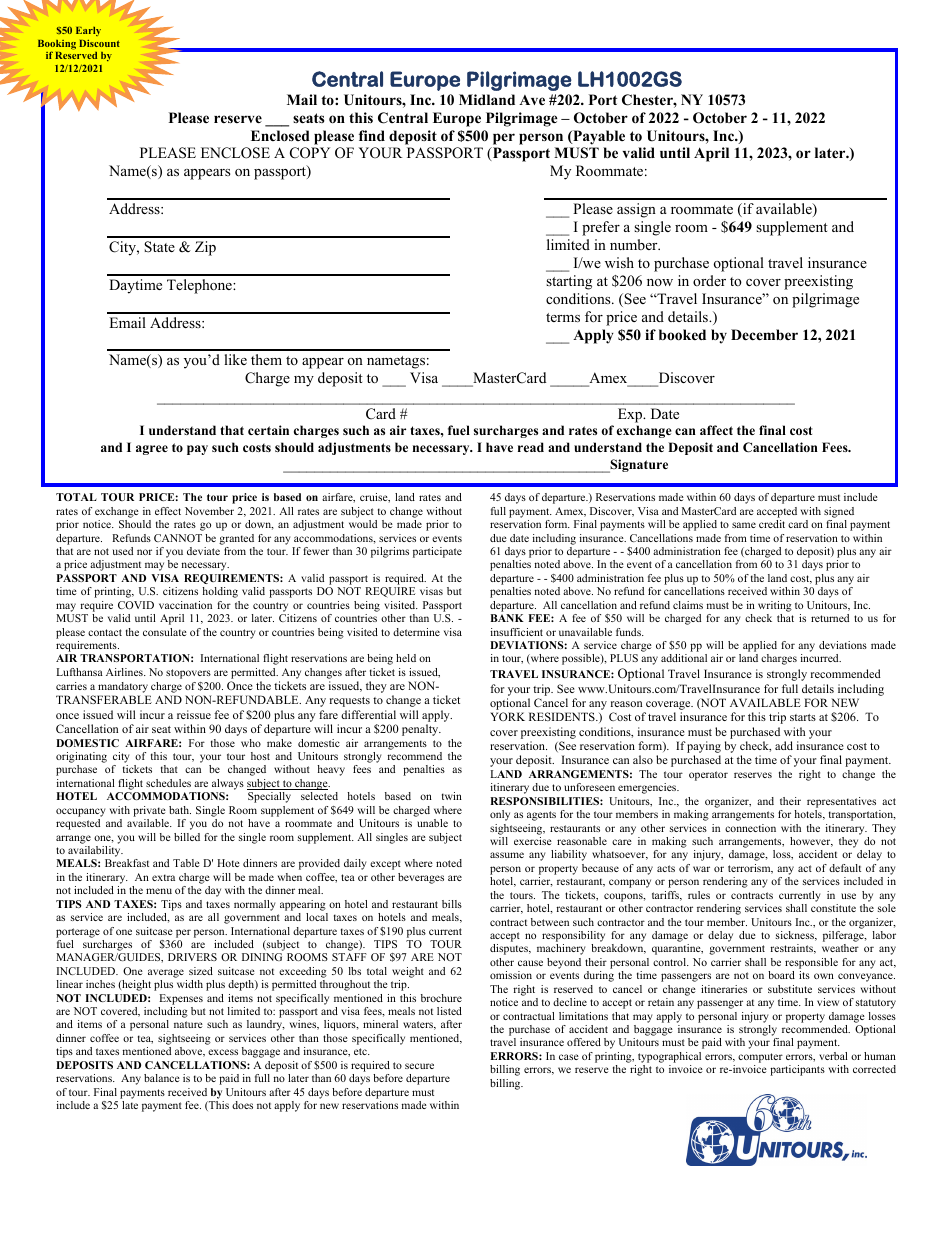 The width and height of the screenshot is (952, 1233). Describe the element at coordinates (437, 552) in the screenshot. I see `participate` at that location.
